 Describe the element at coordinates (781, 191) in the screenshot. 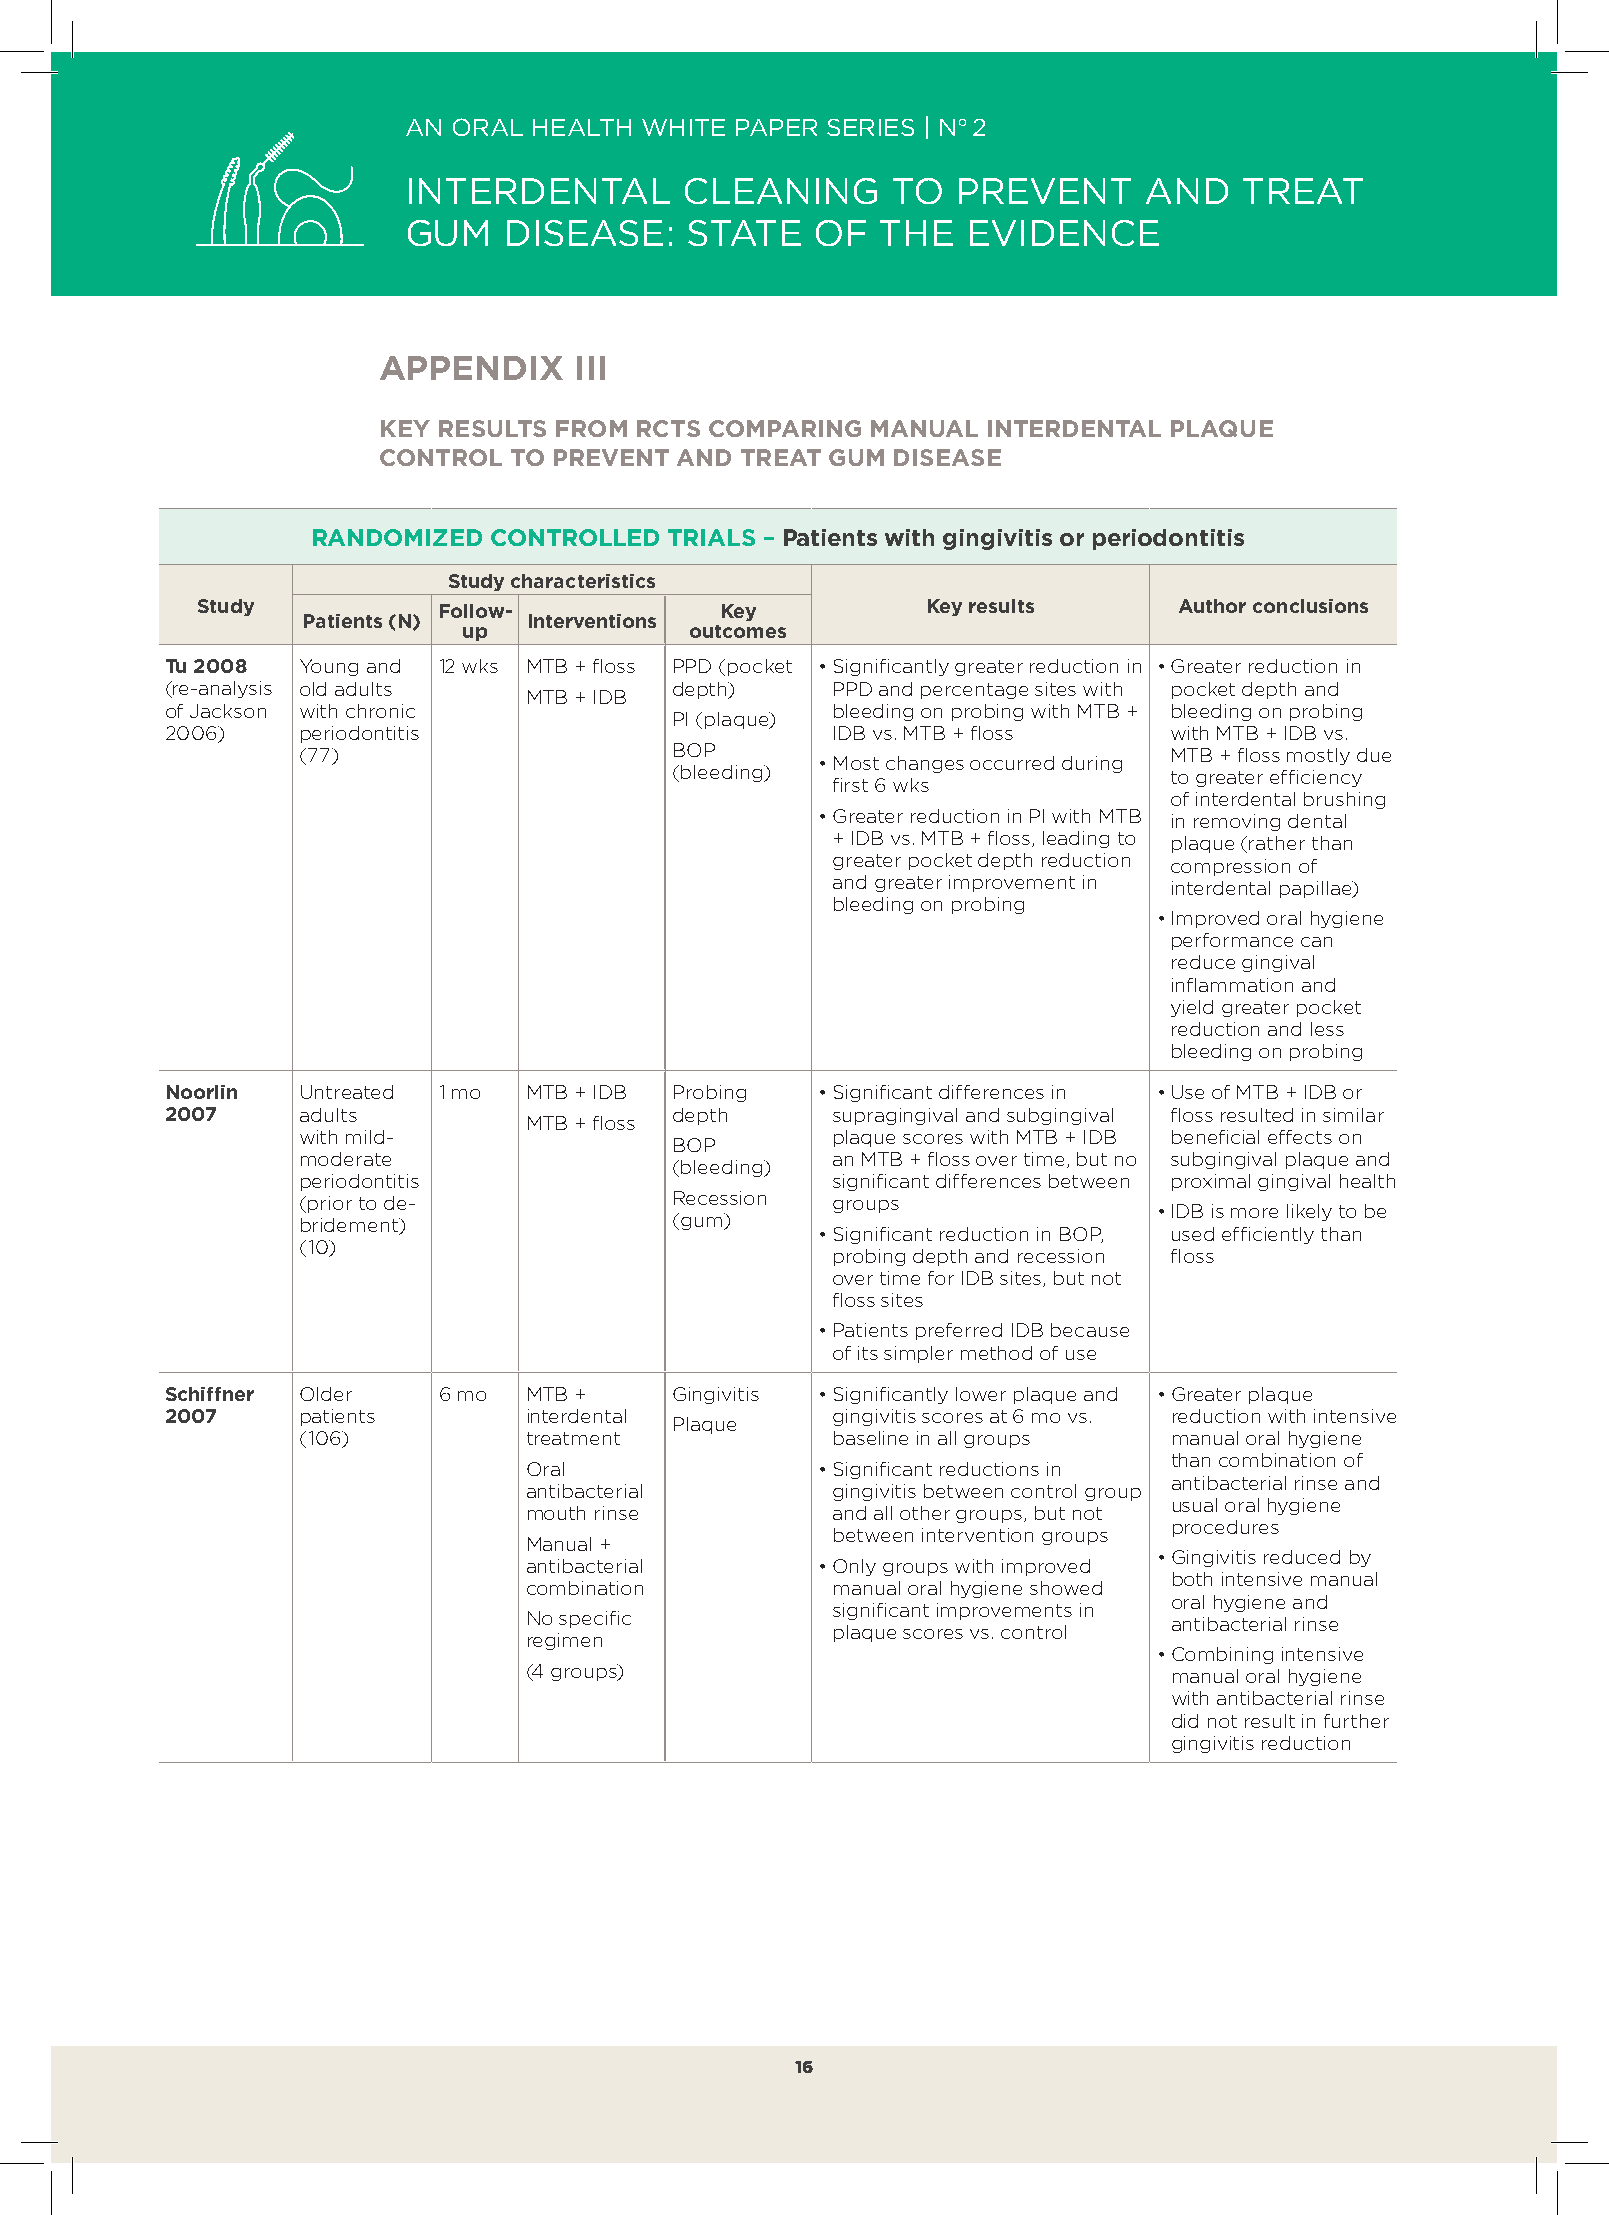

I see `CLEANING` at that location.
